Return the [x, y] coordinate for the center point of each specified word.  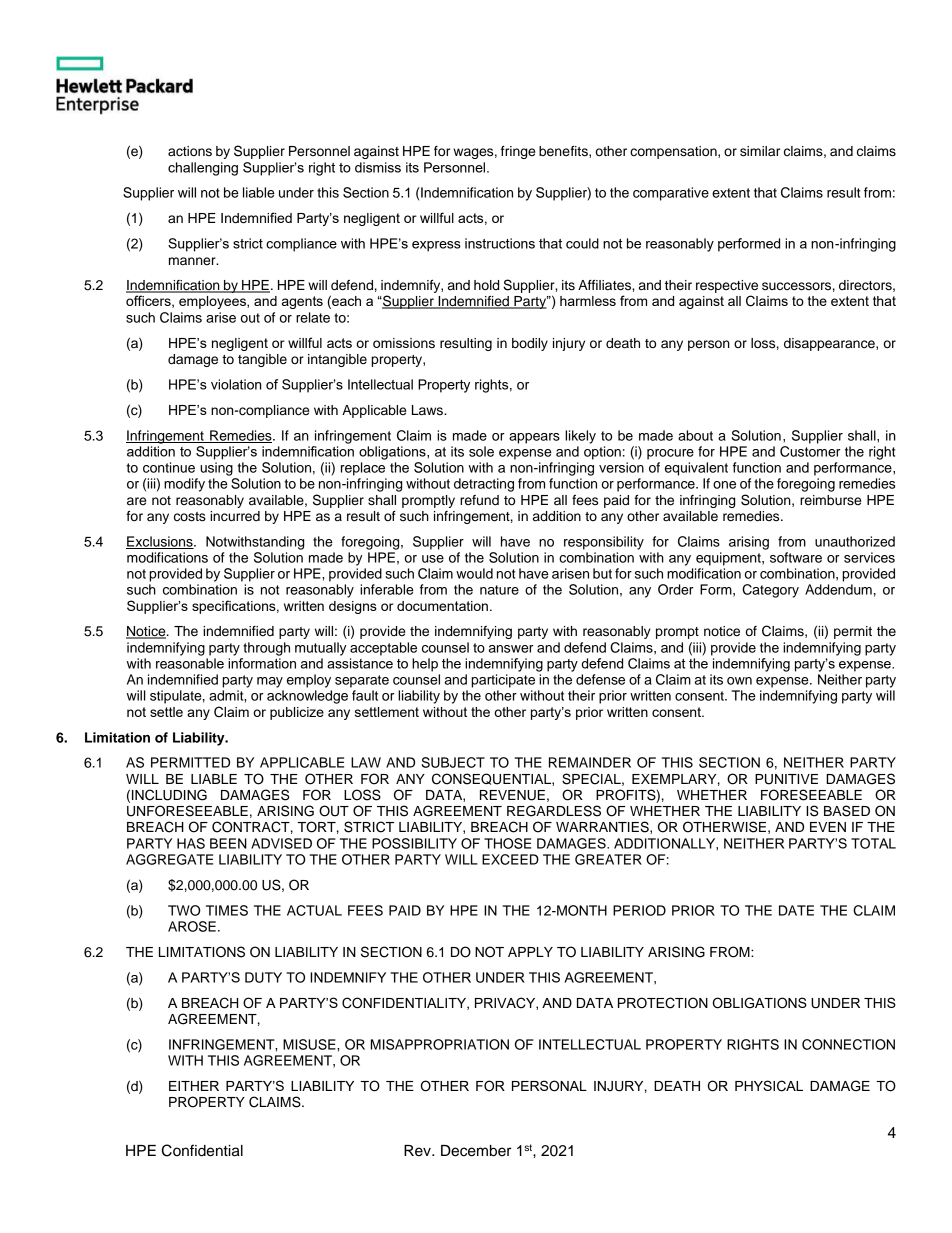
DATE [796, 910]
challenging [203, 169]
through [266, 649]
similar [760, 151]
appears [534, 438]
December [476, 1151]
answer [511, 649]
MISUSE [310, 1044]
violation [236, 384]
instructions [500, 243]
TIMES [227, 910]
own [739, 681]
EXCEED [510, 859]
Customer [810, 451]
